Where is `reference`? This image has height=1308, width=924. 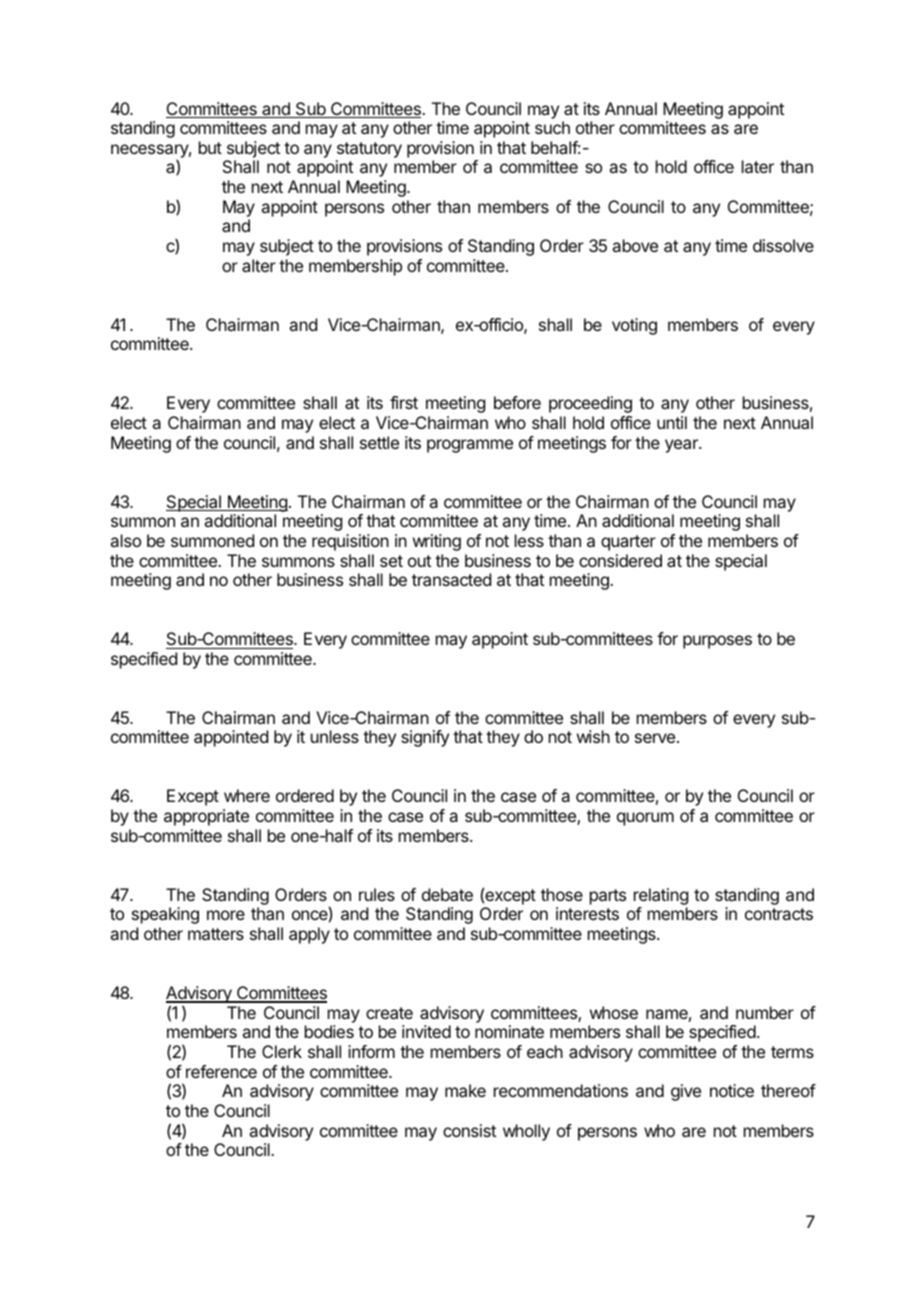 reference is located at coordinates (221, 1071).
